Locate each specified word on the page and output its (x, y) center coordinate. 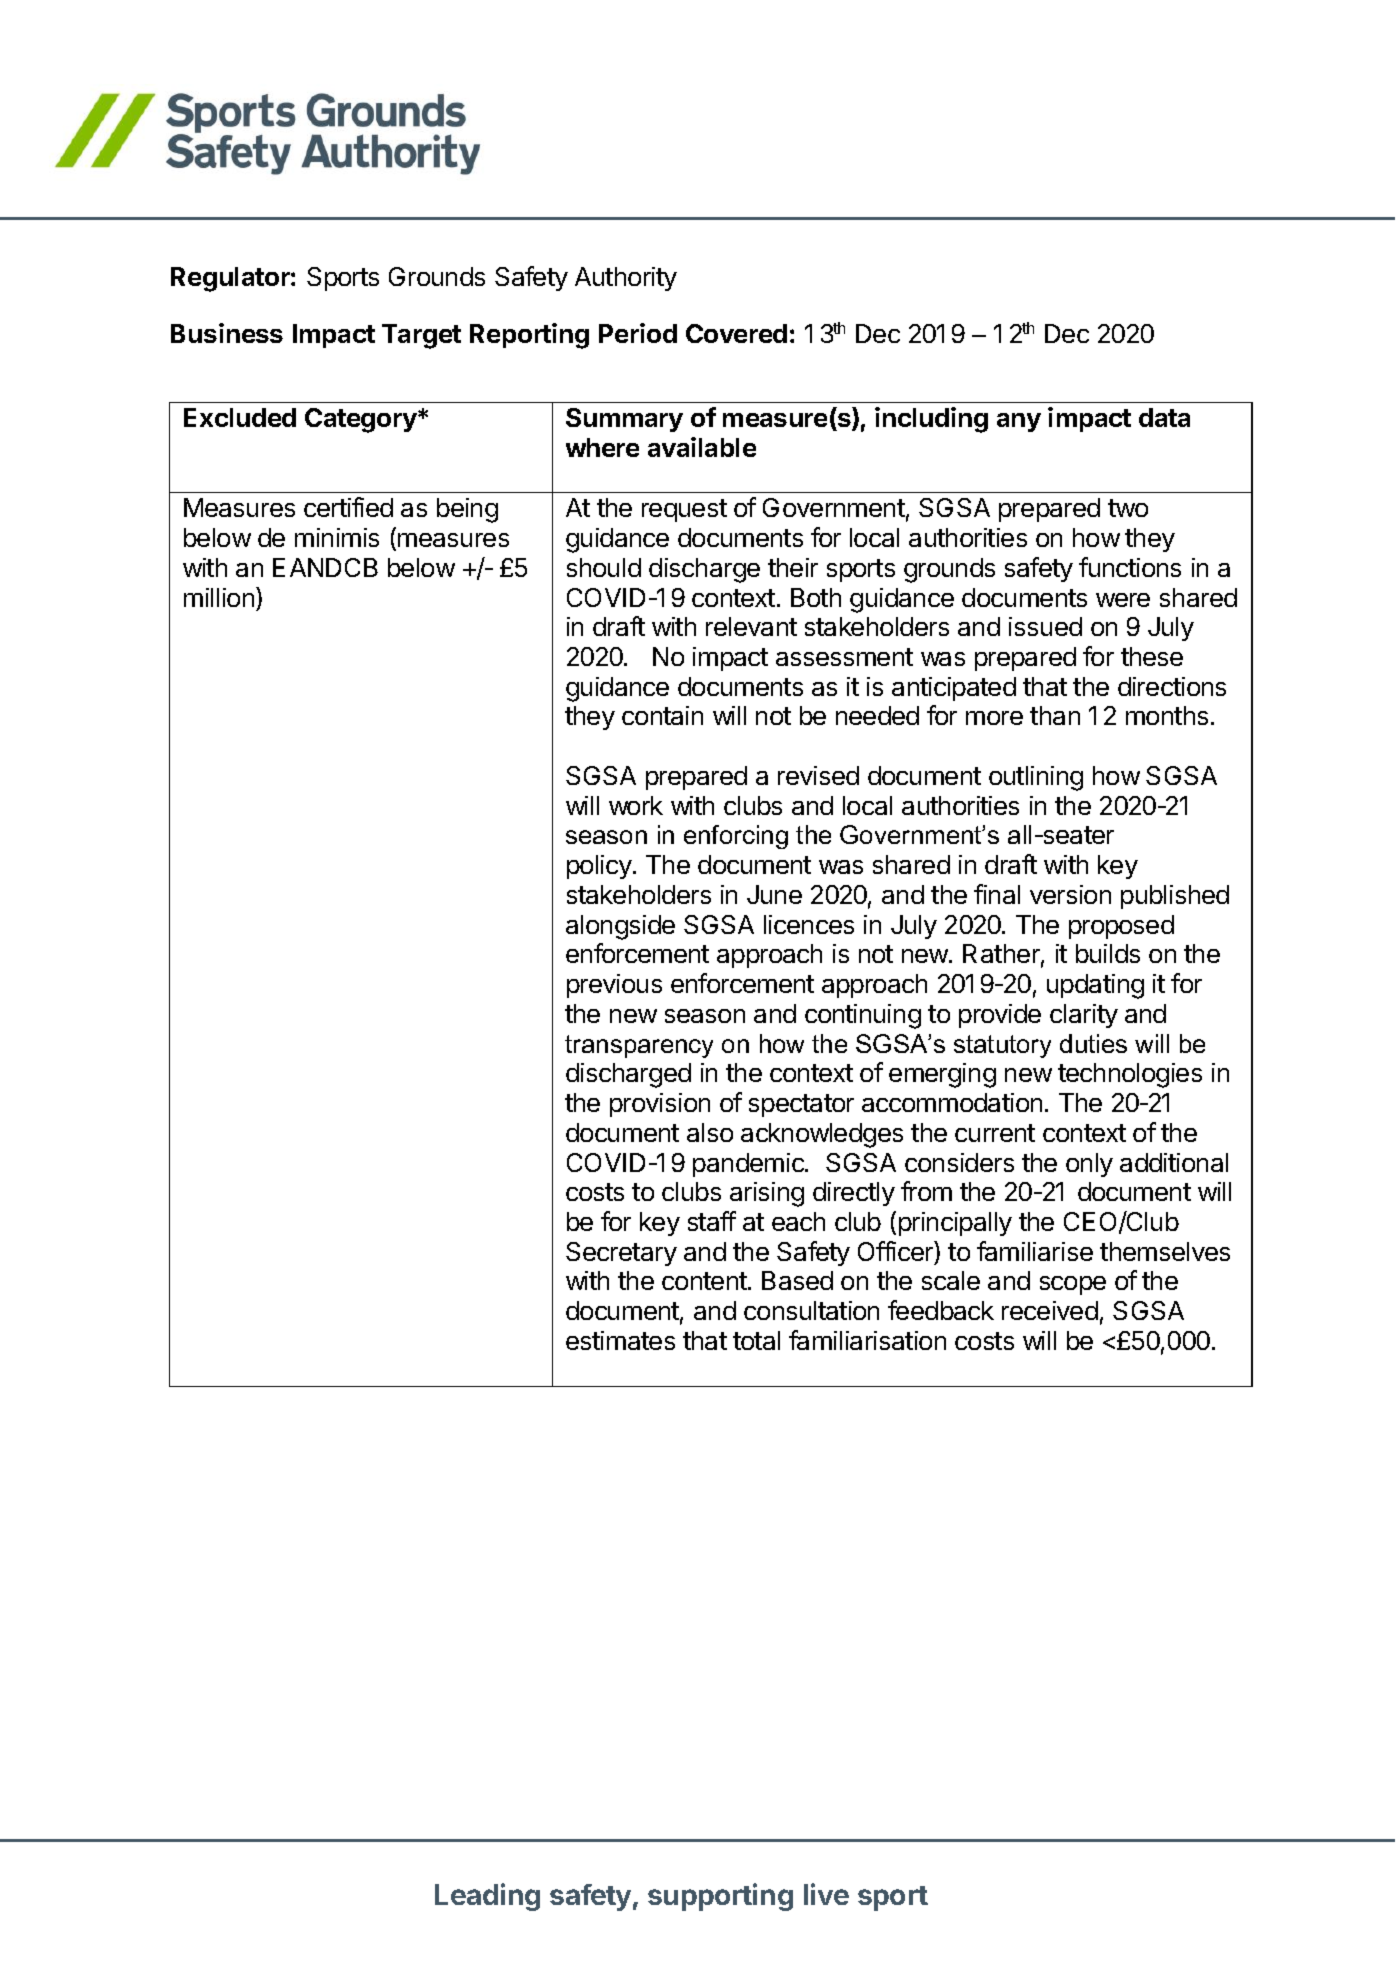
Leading (487, 1897)
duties (1093, 1043)
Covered (736, 333)
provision (660, 1105)
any (1019, 422)
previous (614, 986)
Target (421, 336)
